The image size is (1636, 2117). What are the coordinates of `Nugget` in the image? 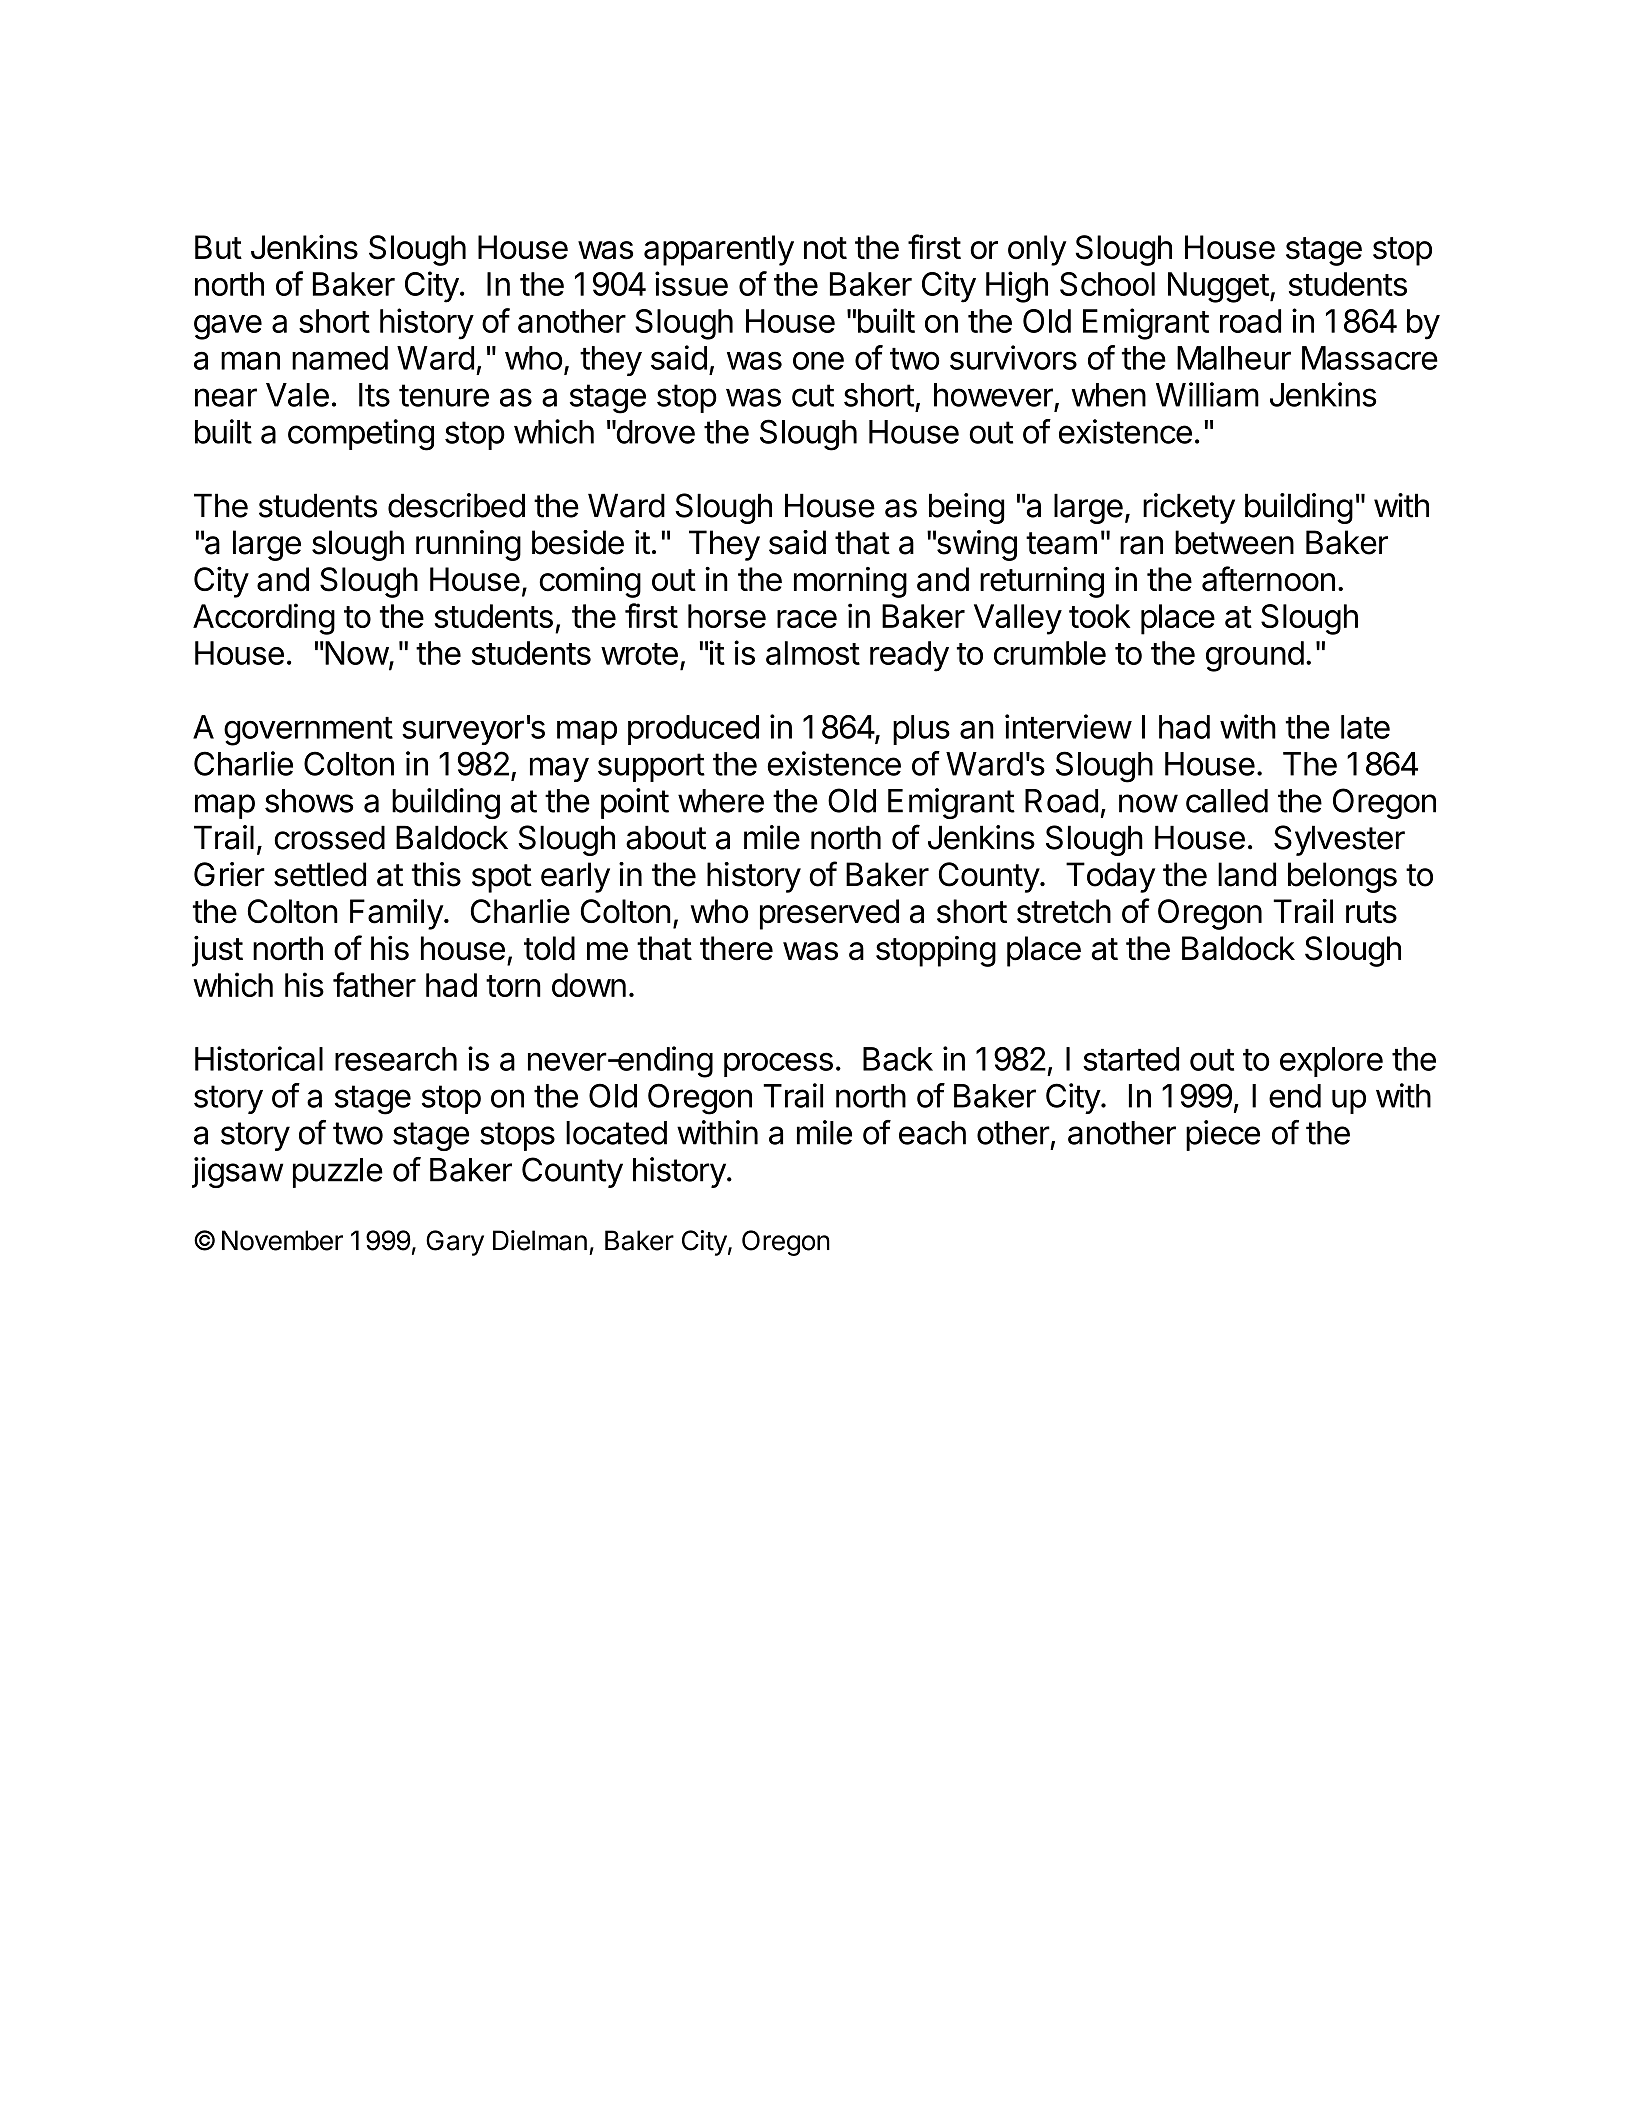 It's located at (1218, 287).
